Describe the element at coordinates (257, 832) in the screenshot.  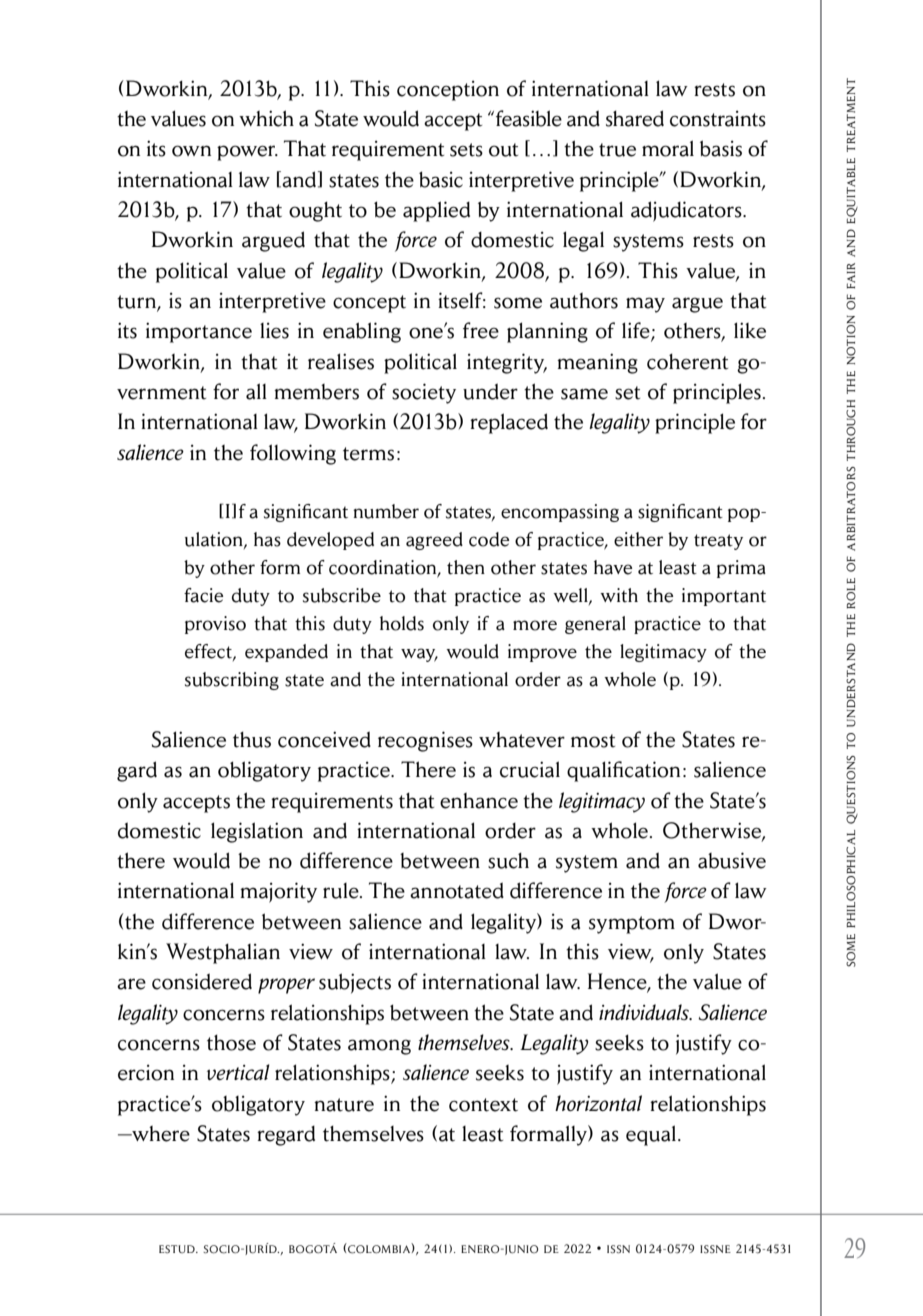
I see `legislation` at that location.
